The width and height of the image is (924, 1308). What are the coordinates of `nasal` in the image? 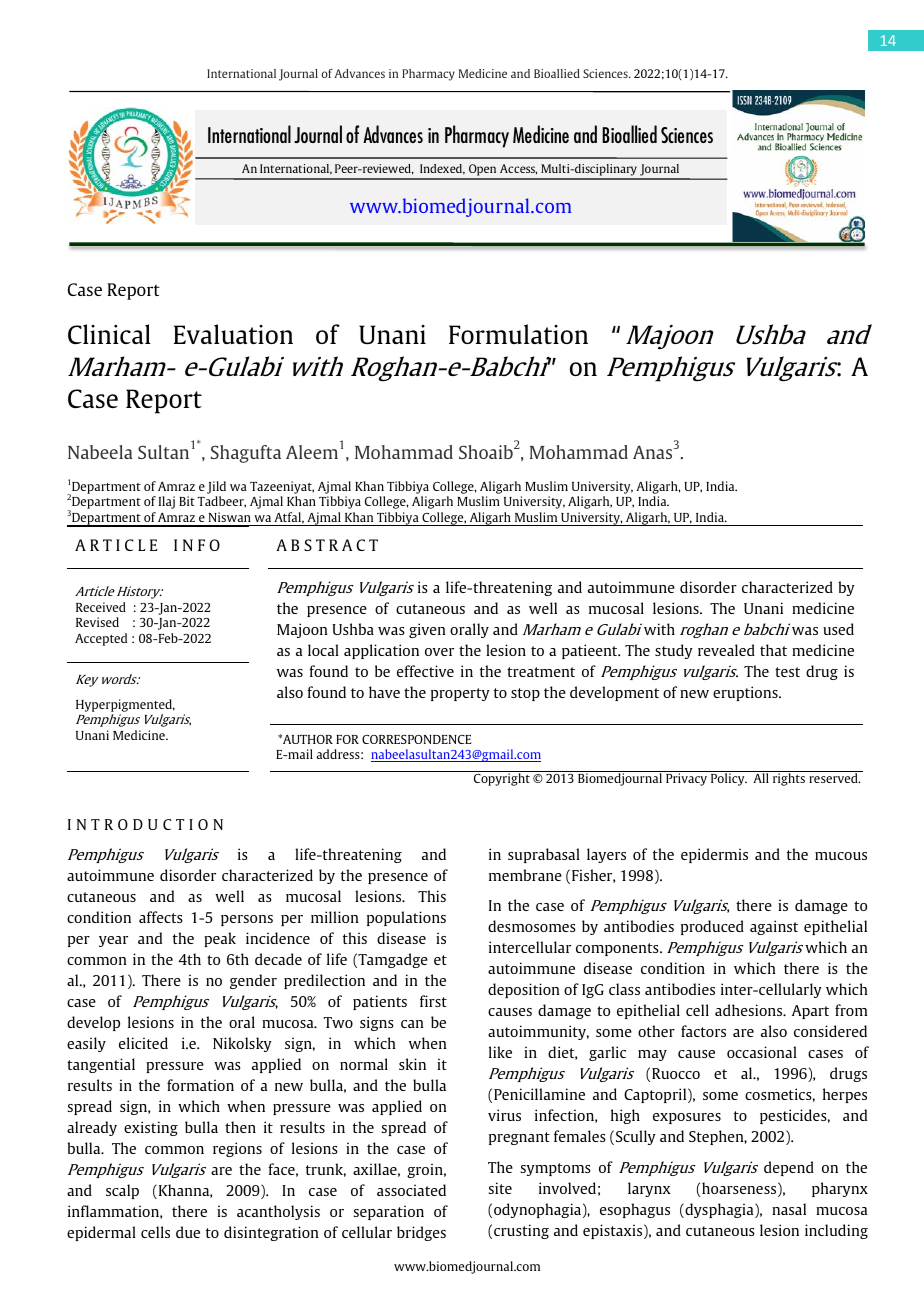 It's located at (789, 1209).
